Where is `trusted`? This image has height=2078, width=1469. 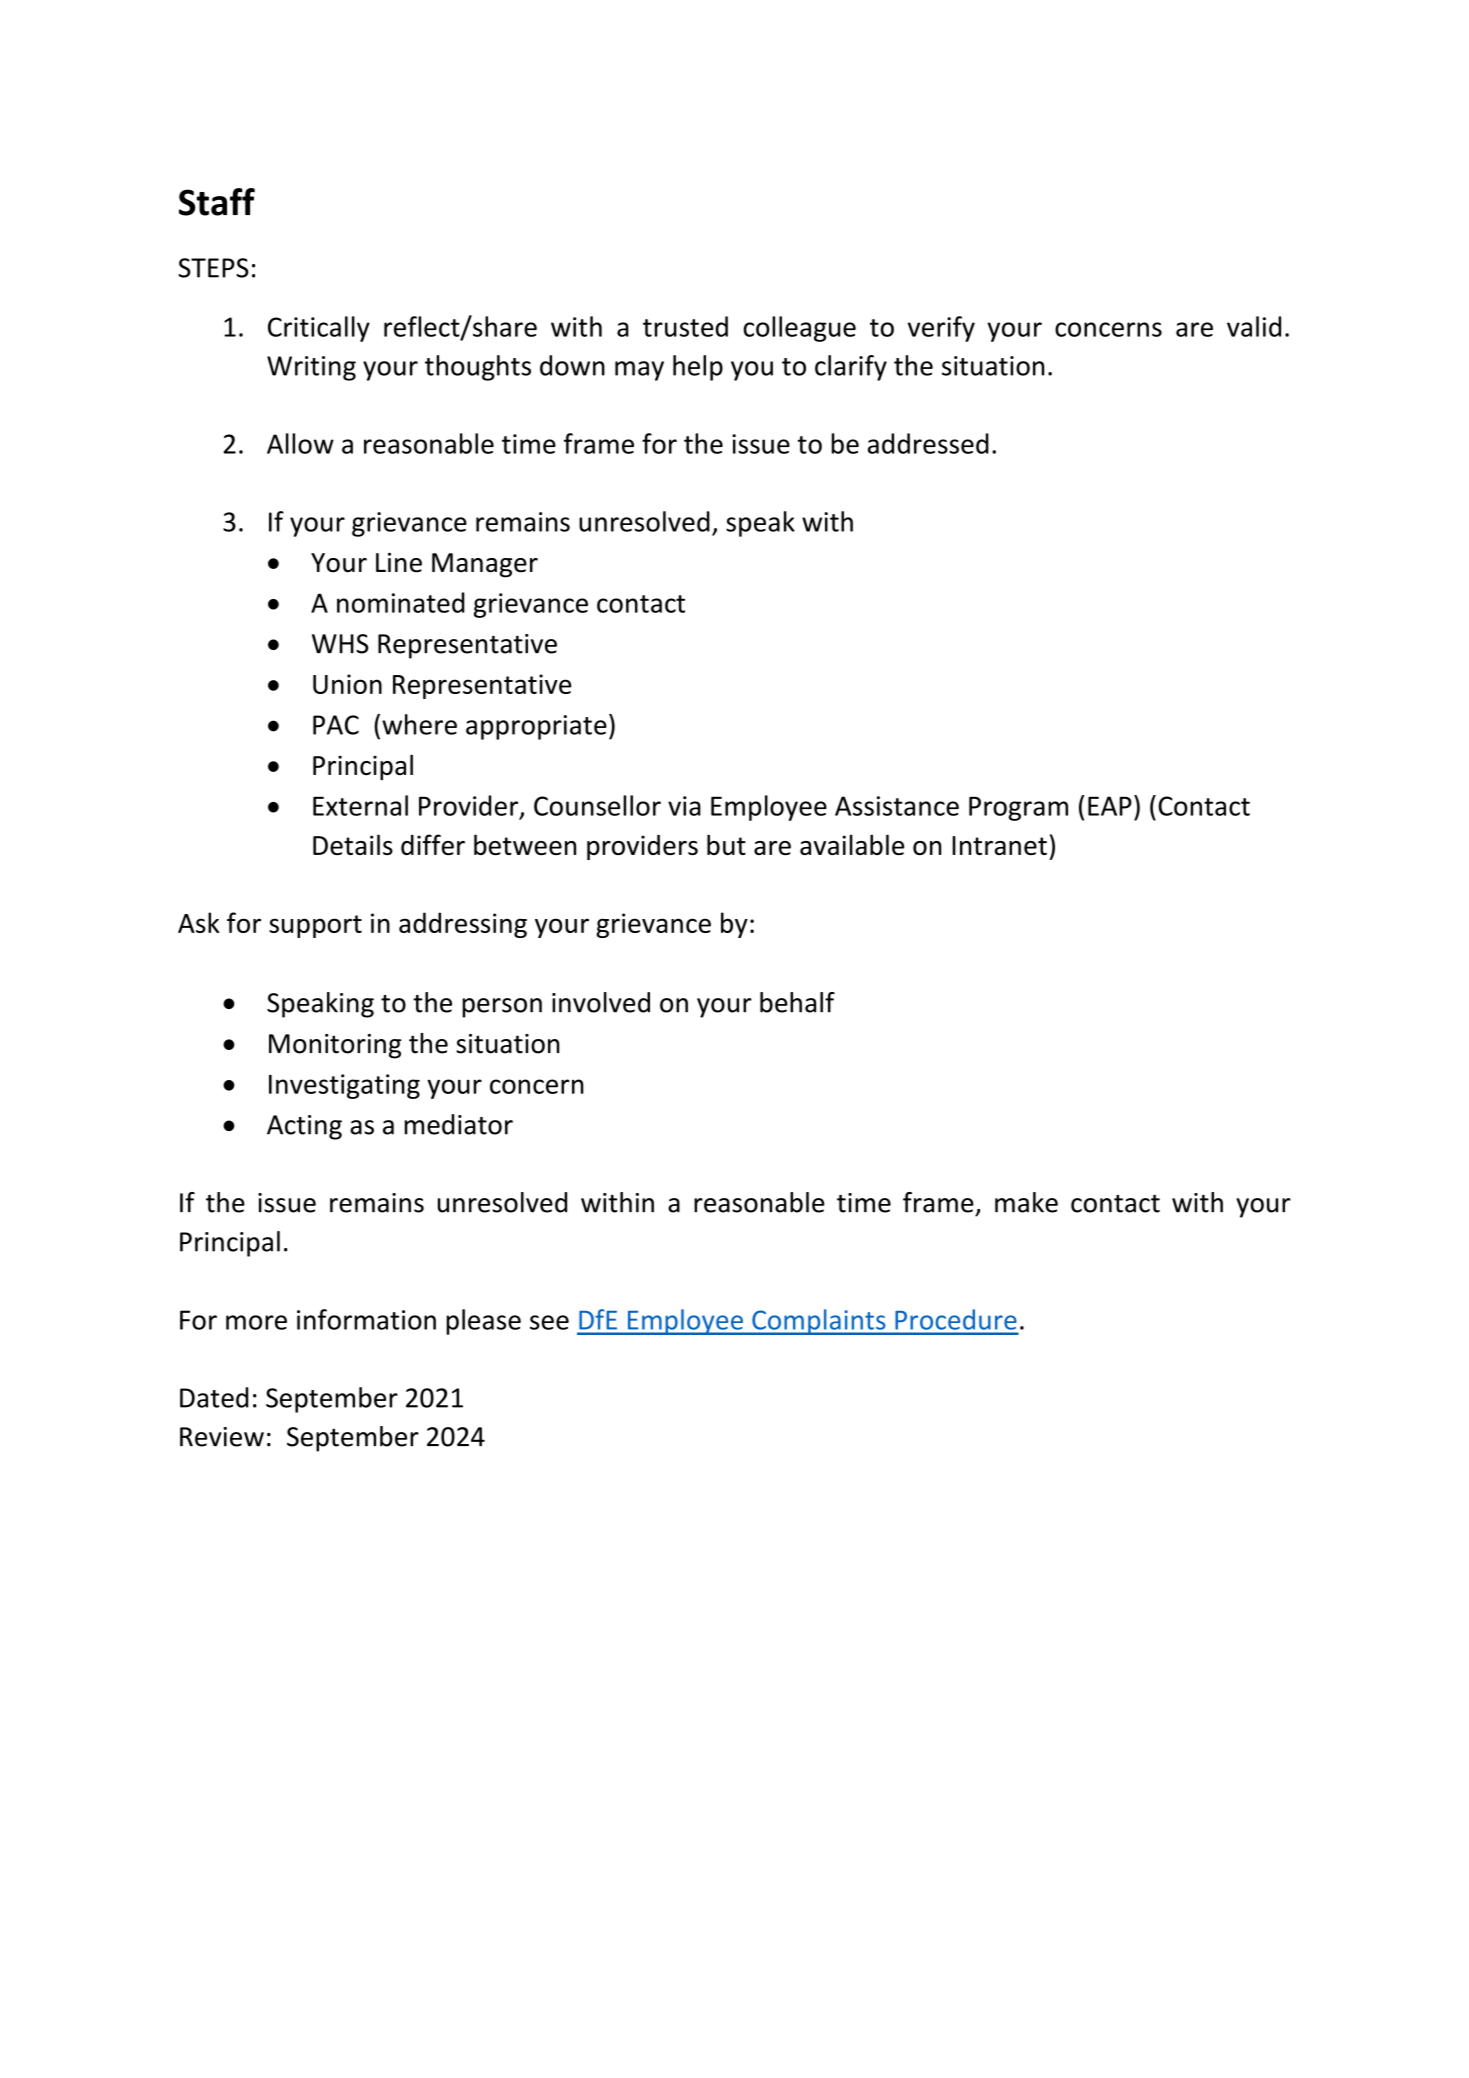 trusted is located at coordinates (685, 326).
